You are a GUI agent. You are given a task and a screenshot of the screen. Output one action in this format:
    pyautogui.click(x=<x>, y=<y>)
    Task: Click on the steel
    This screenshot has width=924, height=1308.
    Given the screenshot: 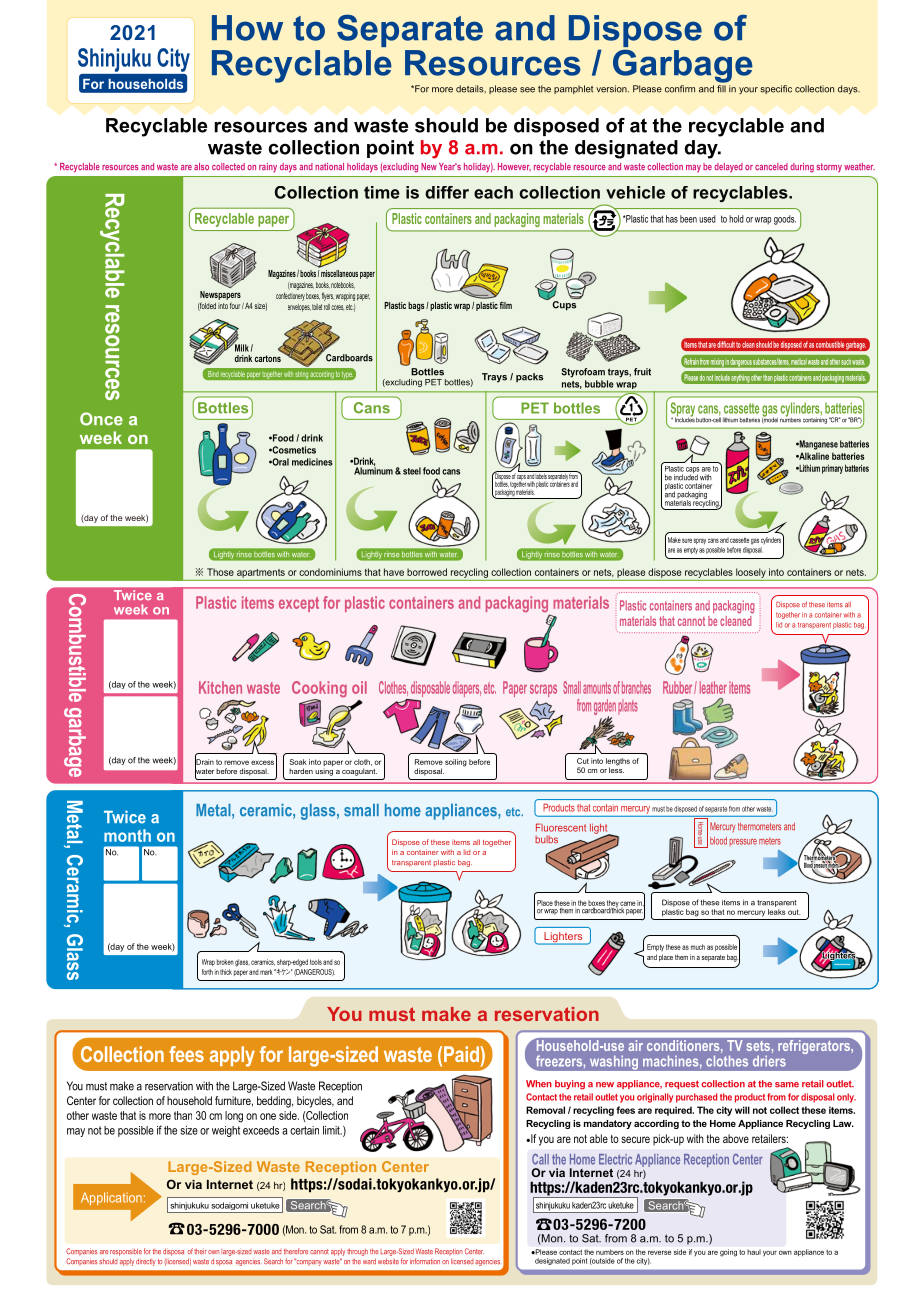 What is the action you would take?
    pyautogui.click(x=412, y=471)
